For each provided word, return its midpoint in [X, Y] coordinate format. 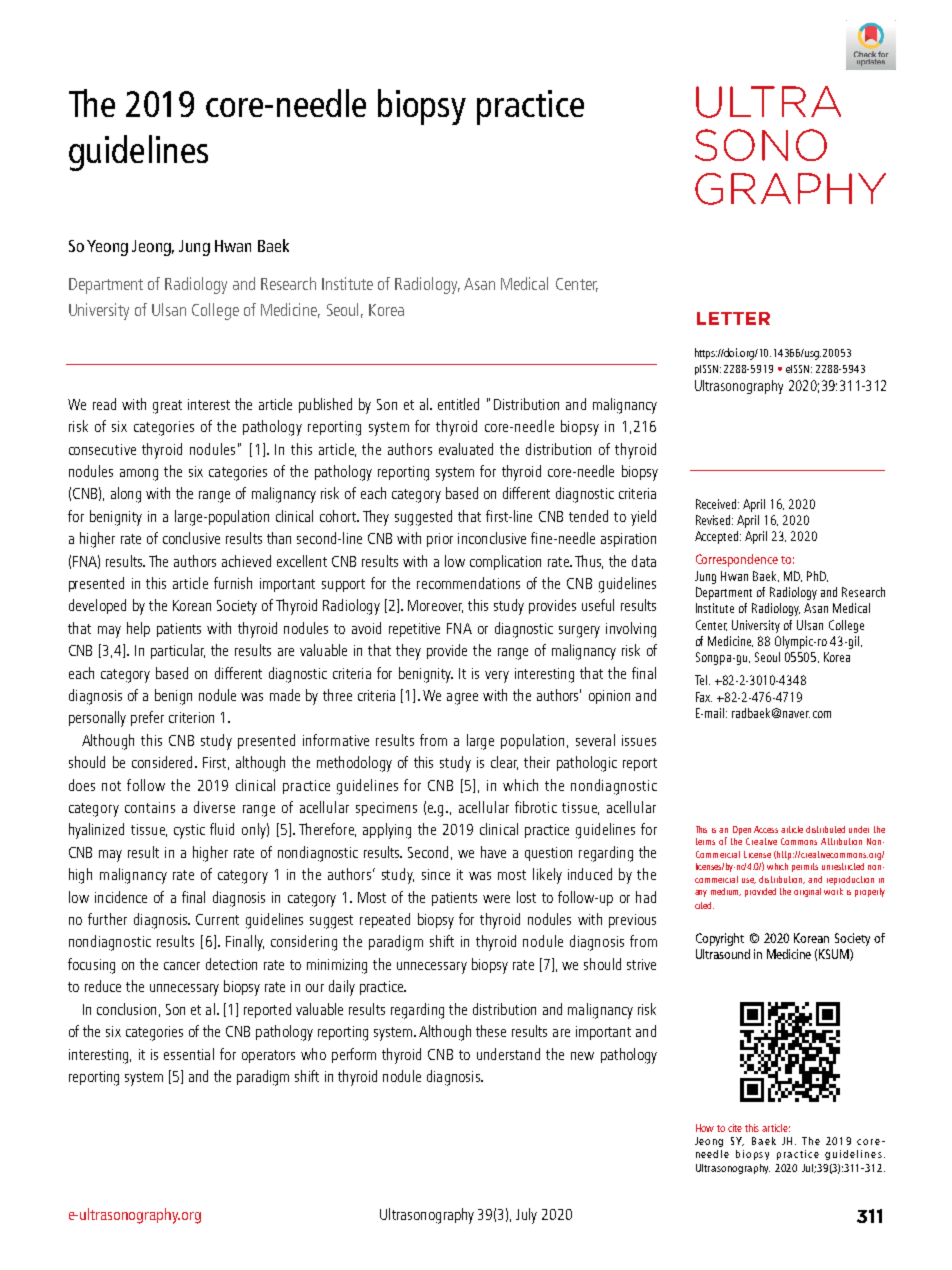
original [807, 892]
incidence [121, 897]
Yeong [107, 248]
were [496, 899]
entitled [458, 404]
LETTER [733, 318]
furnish [233, 583]
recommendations [468, 583]
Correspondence [737, 560]
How [705, 1128]
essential [189, 1054]
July [526, 1216]
